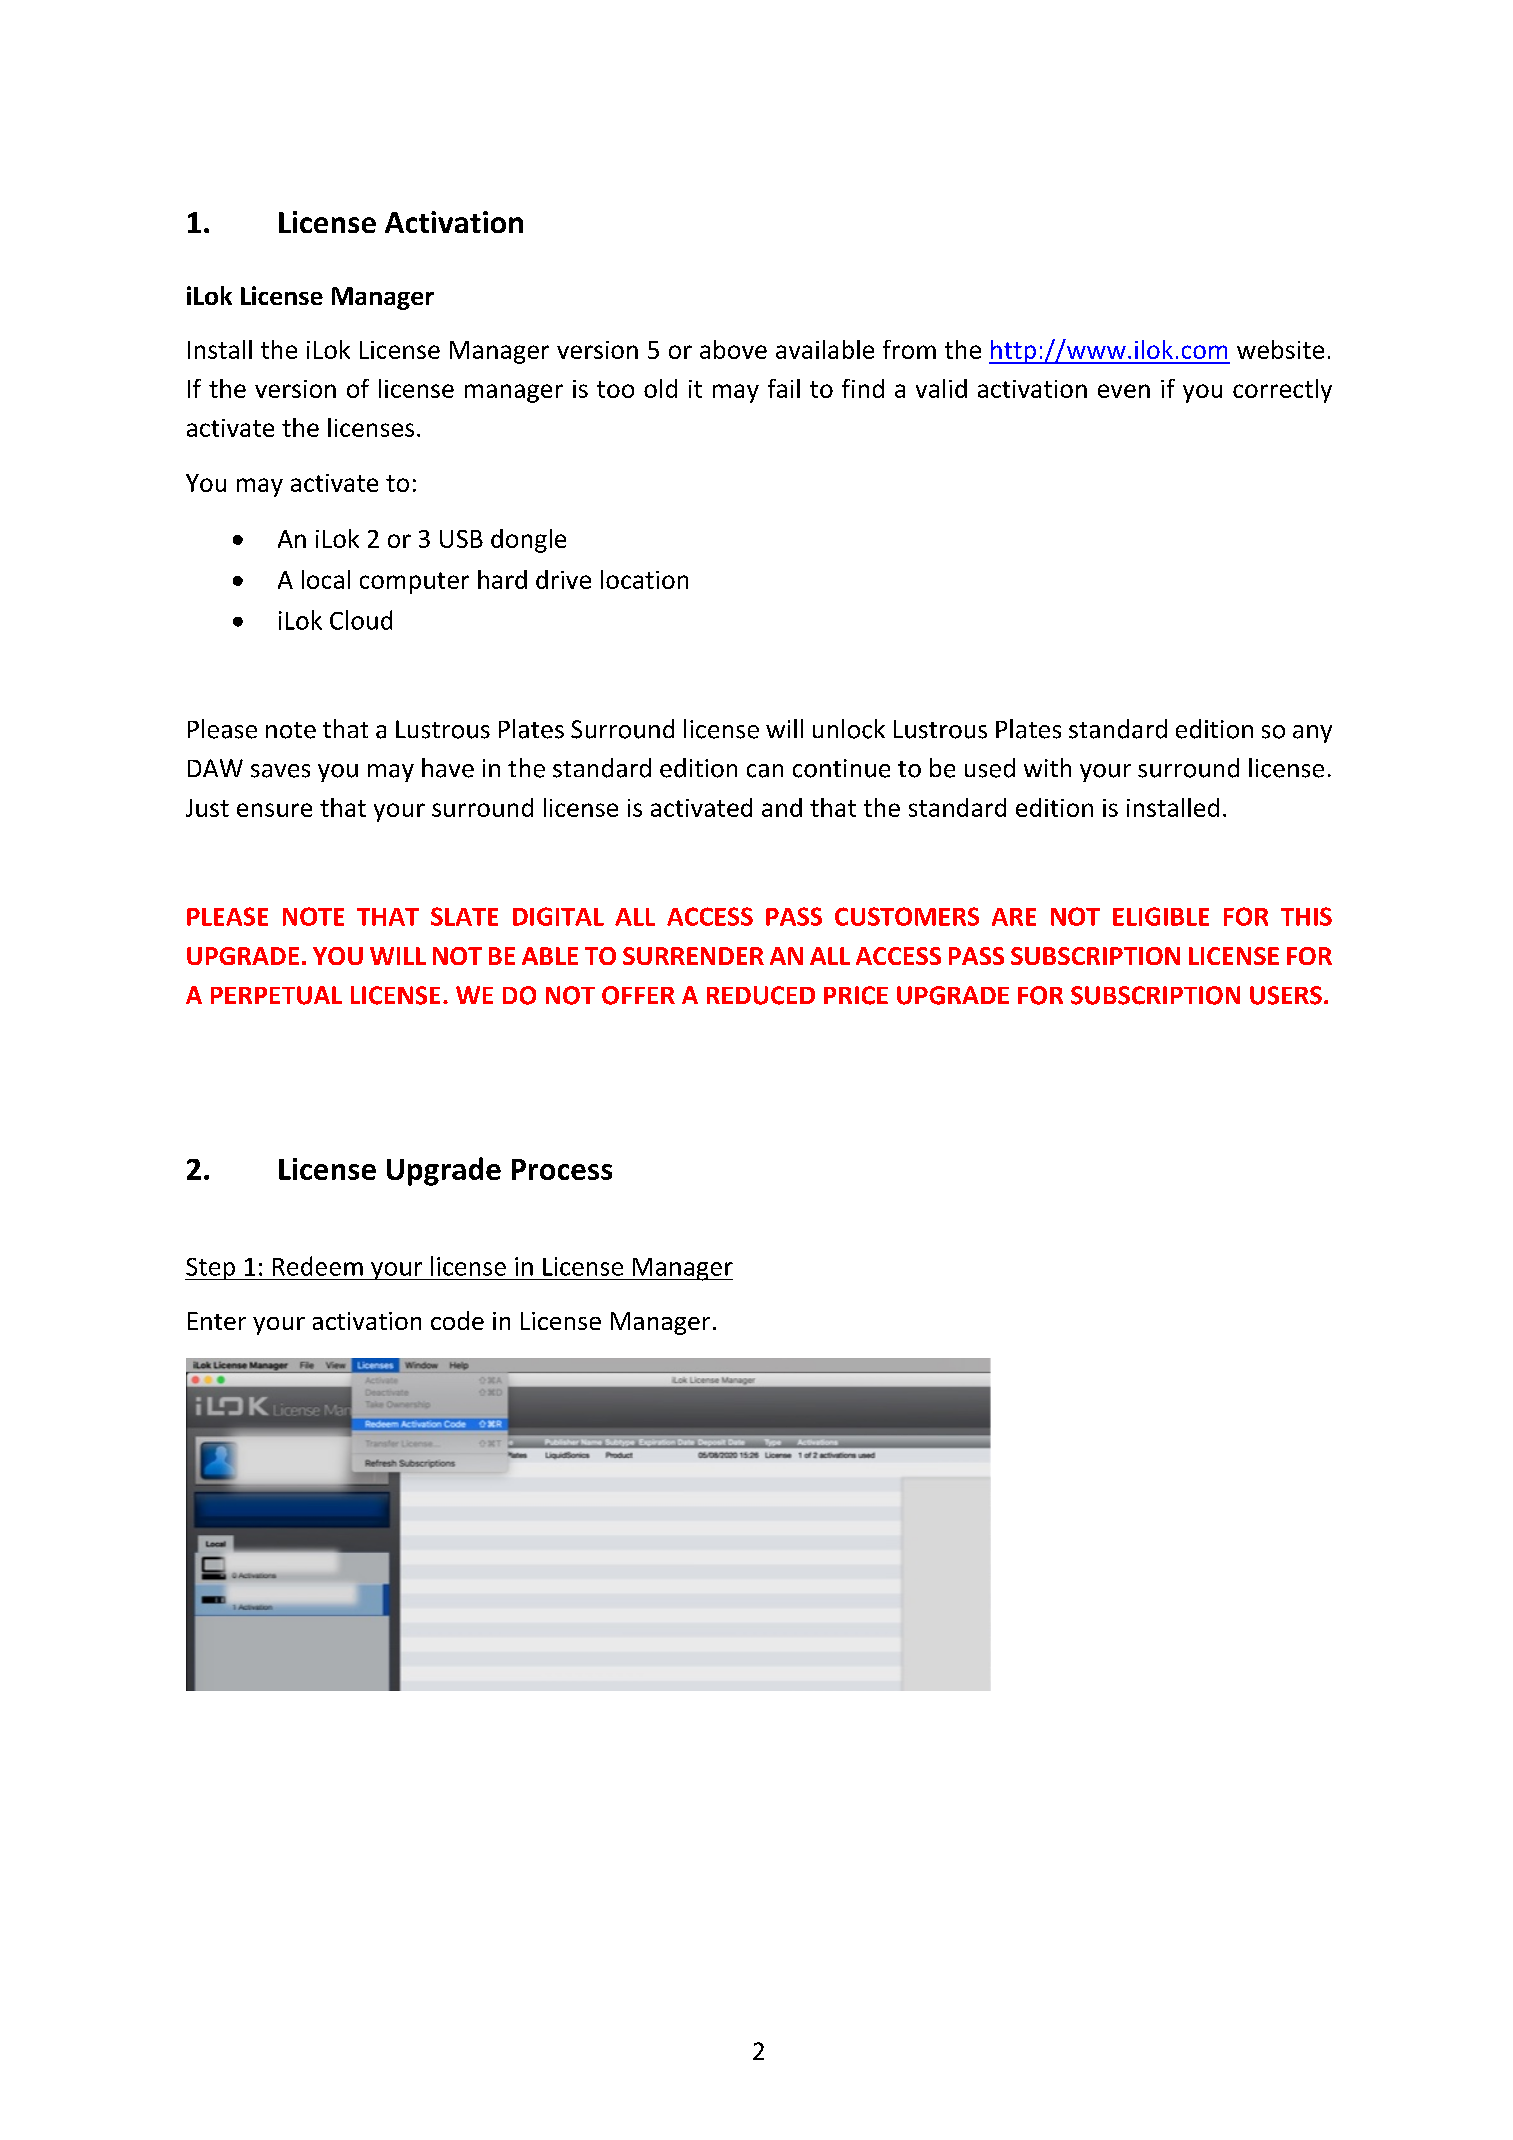  I want to click on any, so click(1312, 734).
